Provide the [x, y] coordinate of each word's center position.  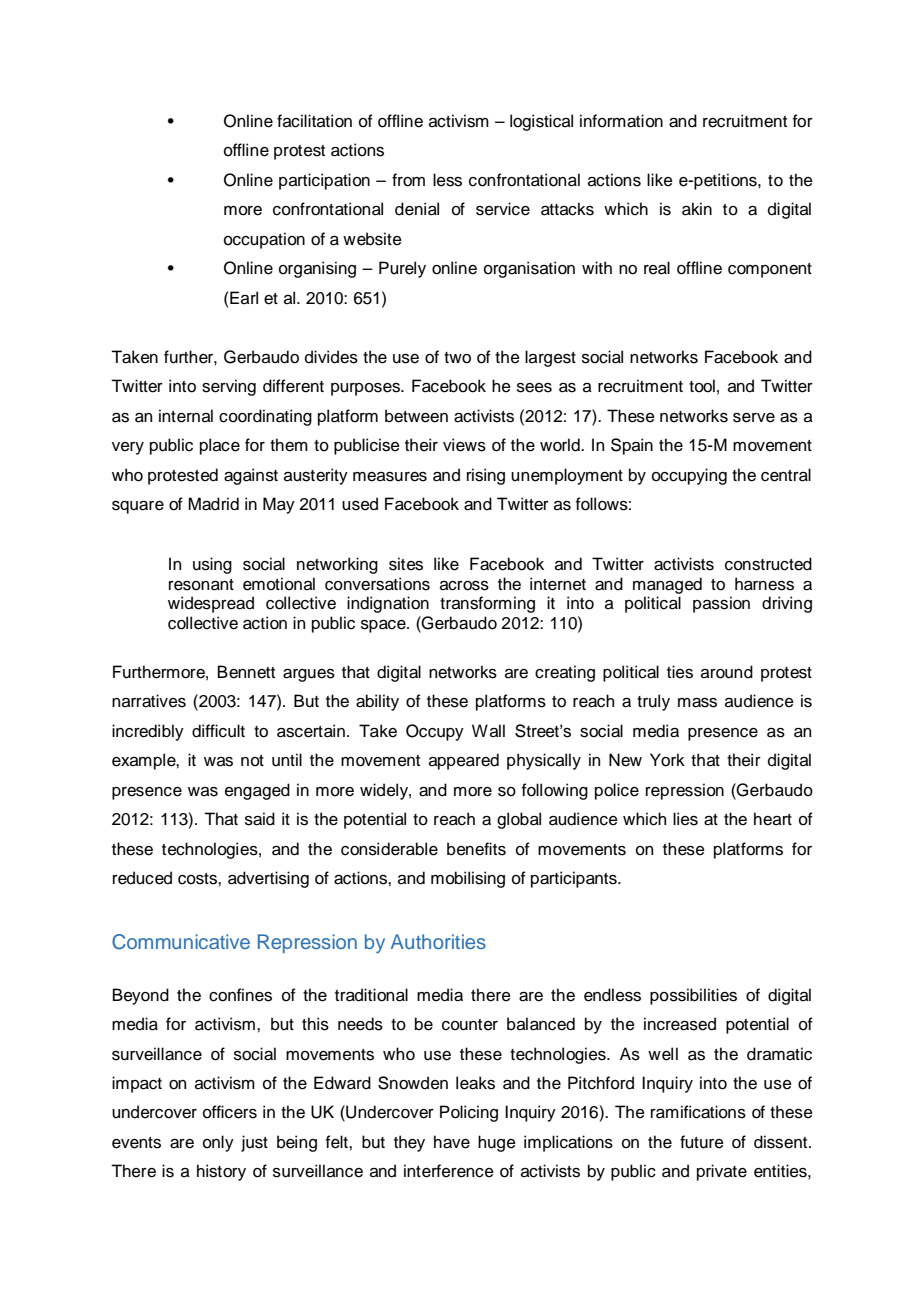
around [727, 672]
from [408, 180]
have [452, 1142]
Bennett [246, 672]
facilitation [314, 121]
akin [697, 209]
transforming [487, 604]
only [218, 1143]
